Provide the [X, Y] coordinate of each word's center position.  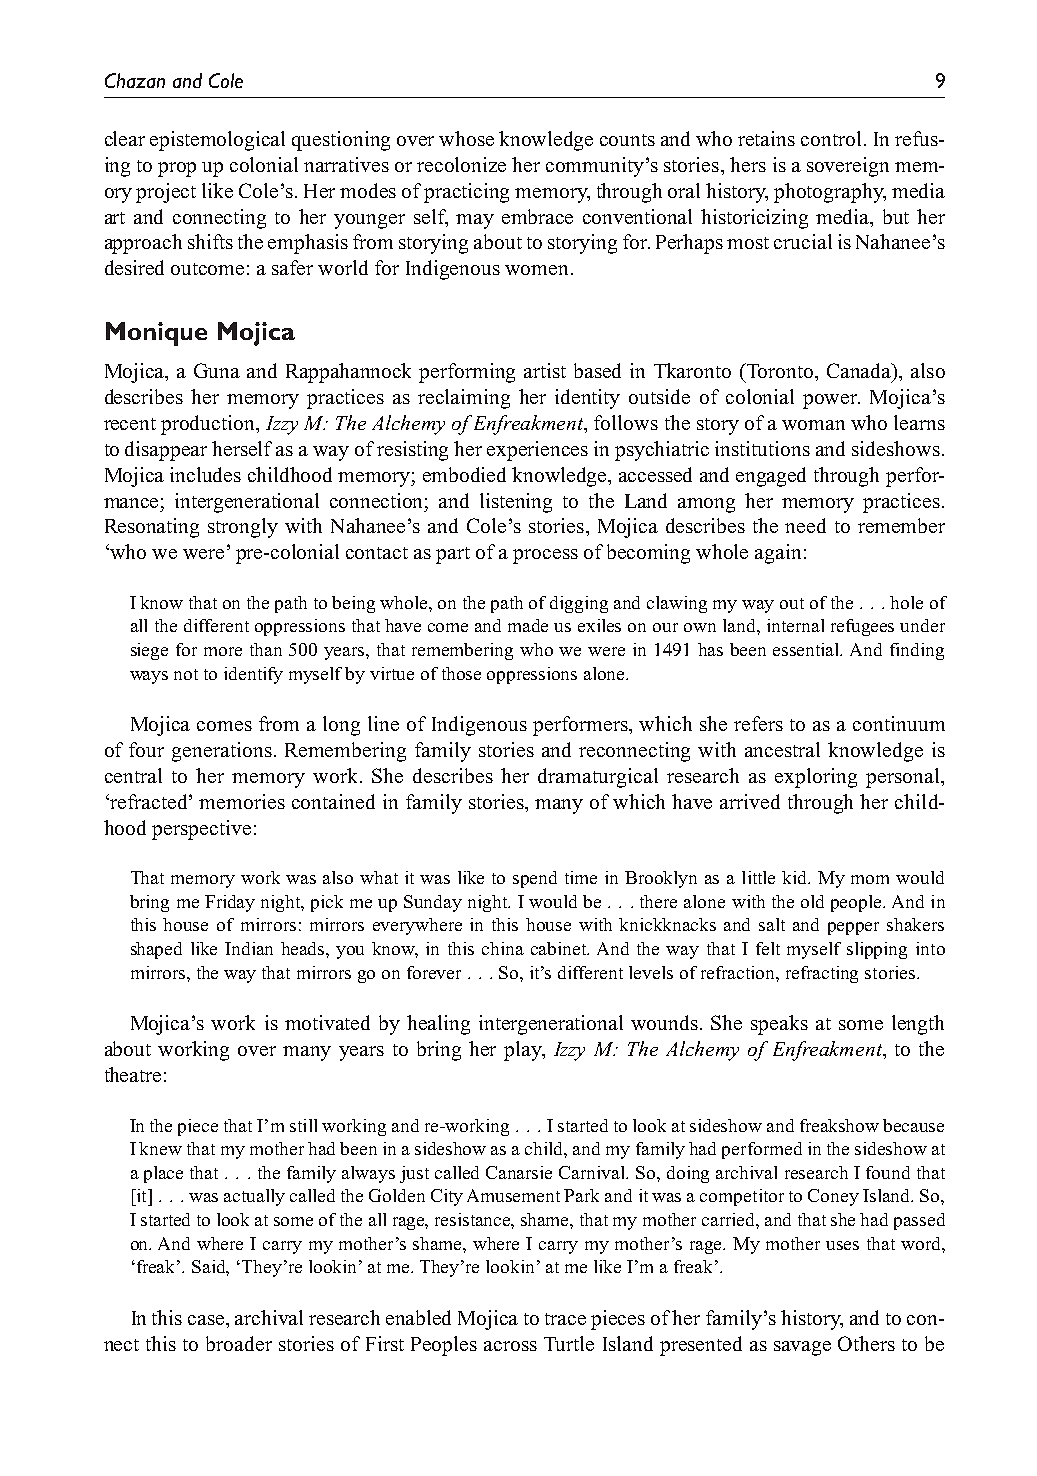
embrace [537, 216]
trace [565, 1319]
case [207, 1320]
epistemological [217, 141]
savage [802, 1348]
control [831, 138]
